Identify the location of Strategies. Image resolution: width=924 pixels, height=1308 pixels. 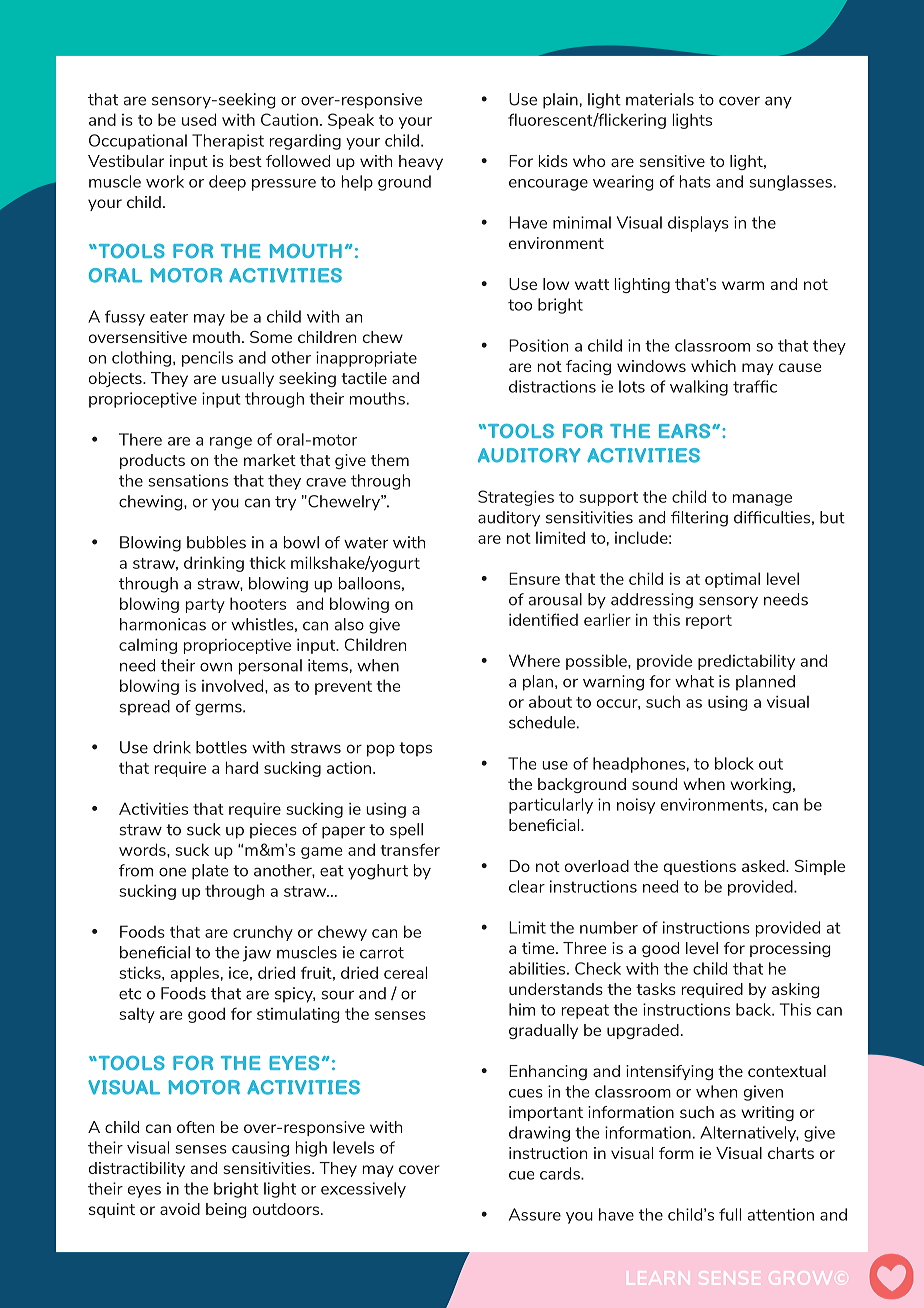
(516, 498).
